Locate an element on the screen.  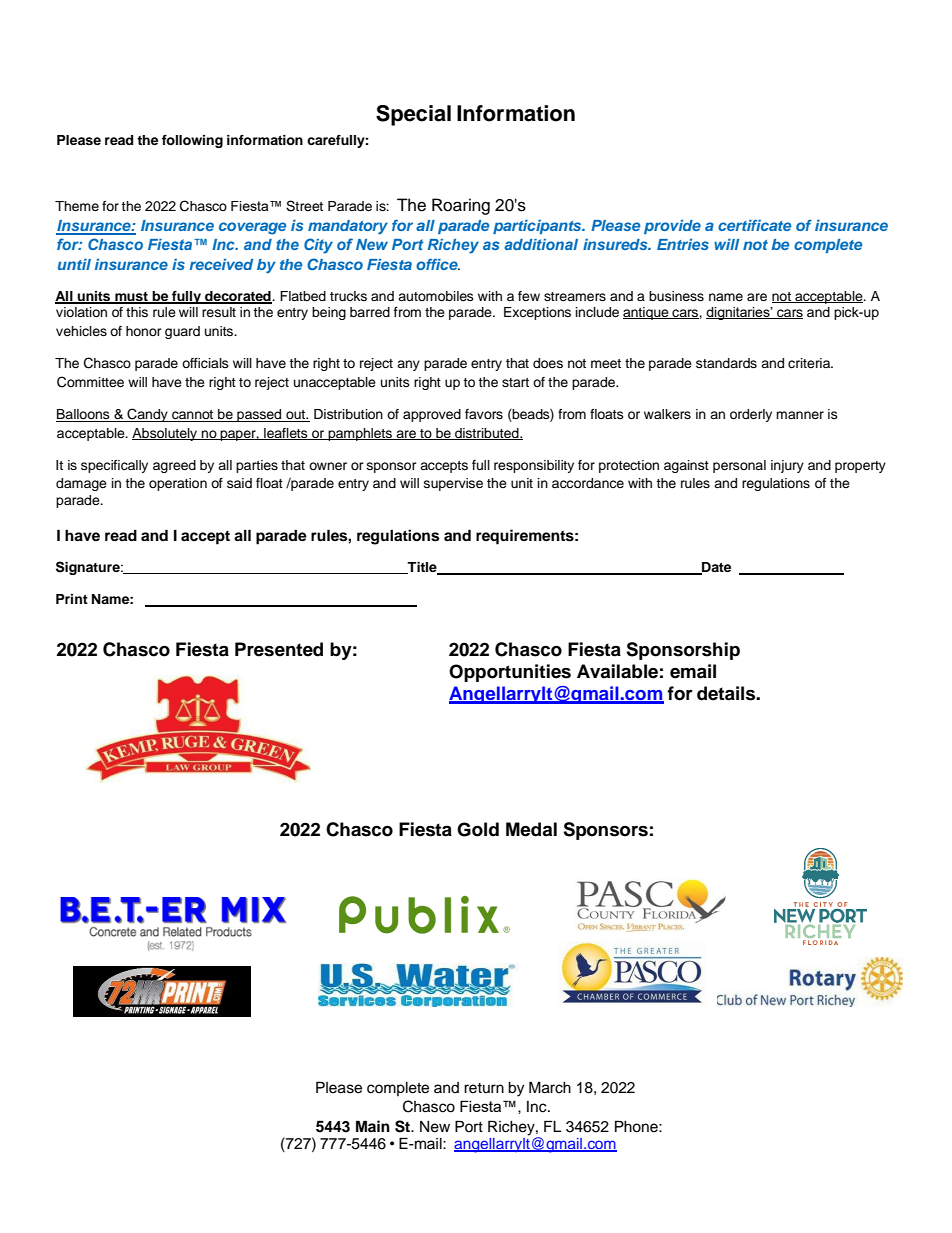
return is located at coordinates (484, 1088).
